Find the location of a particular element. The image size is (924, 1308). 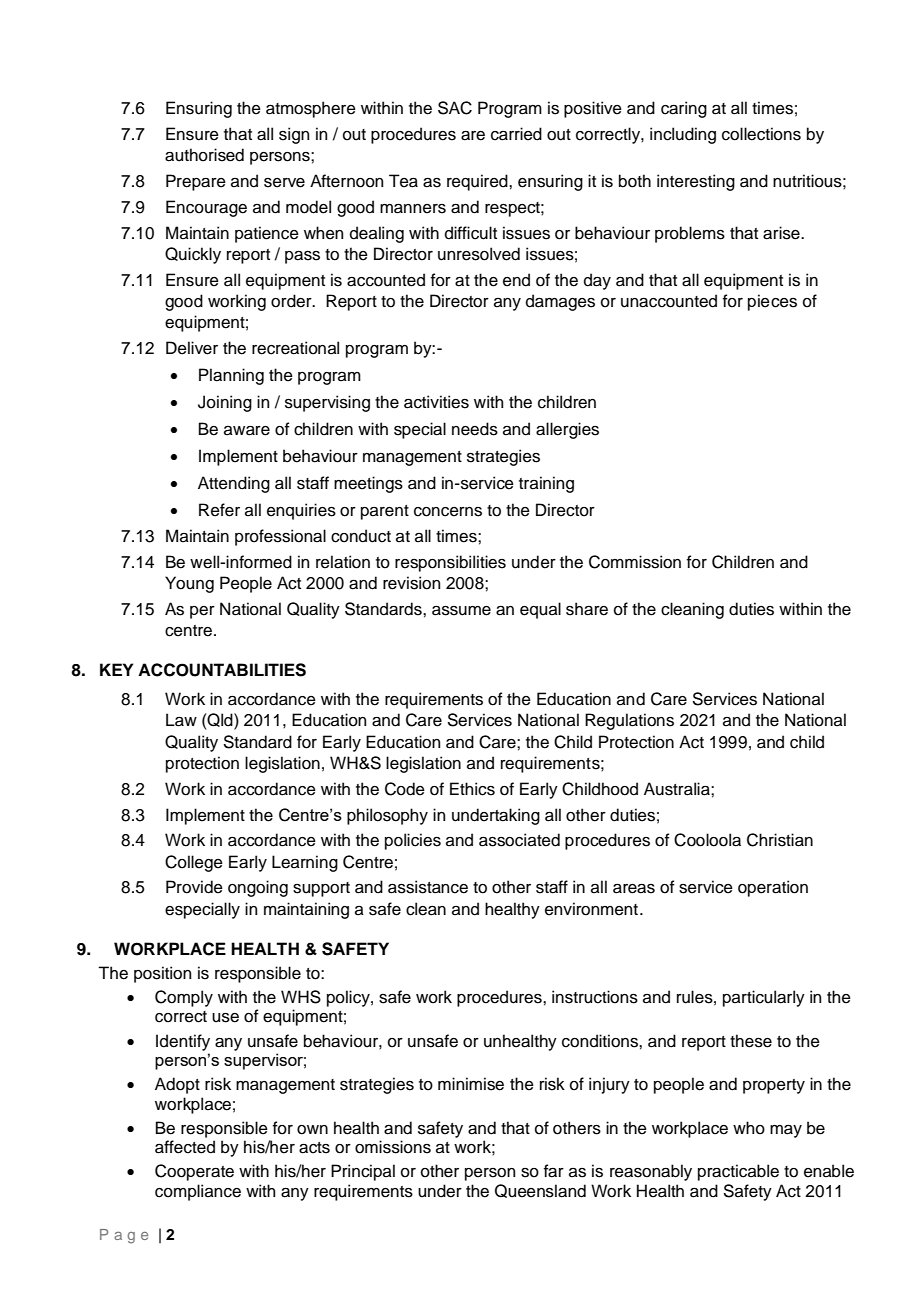

Regulations is located at coordinates (629, 721).
